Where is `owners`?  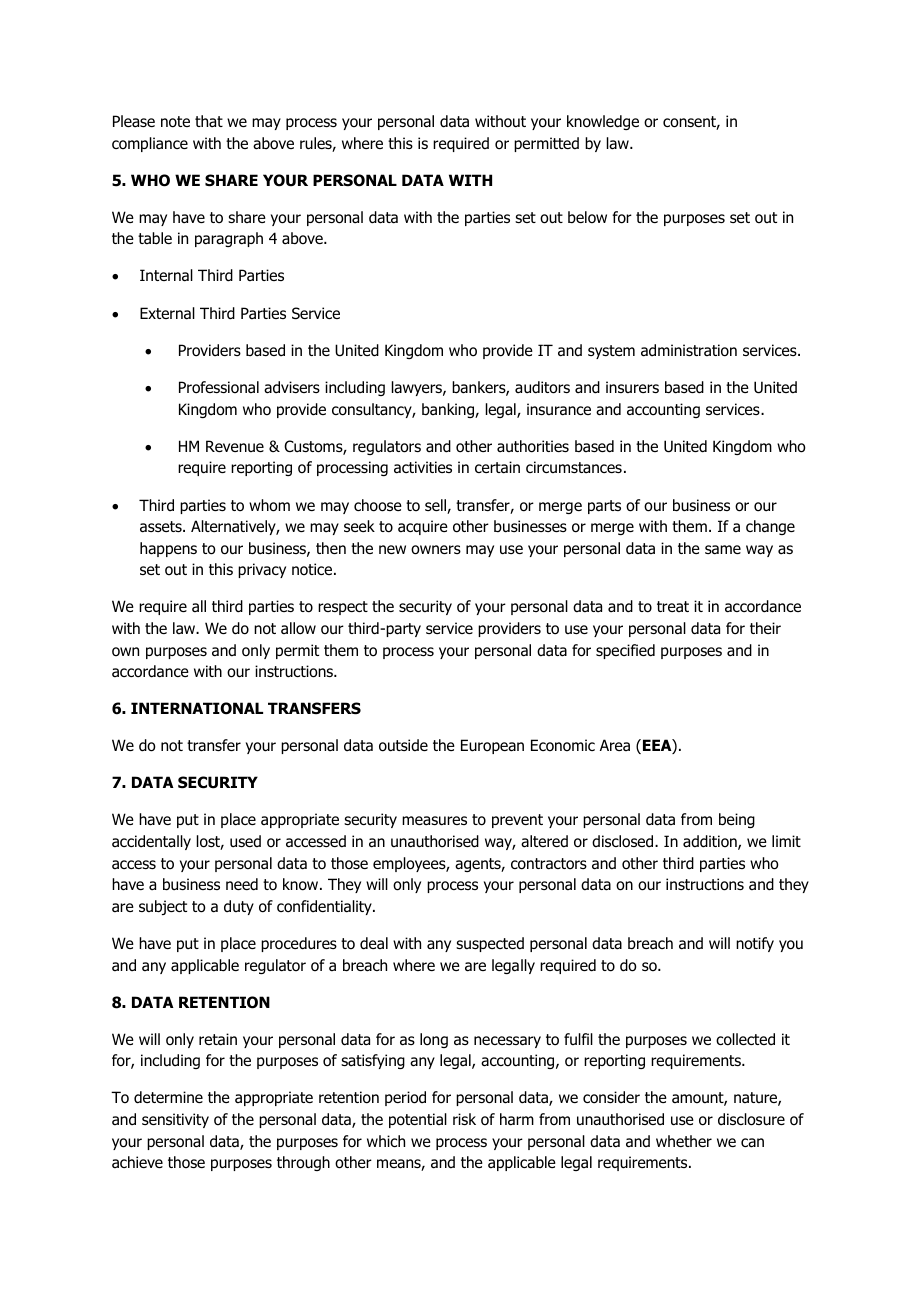 owners is located at coordinates (436, 550).
